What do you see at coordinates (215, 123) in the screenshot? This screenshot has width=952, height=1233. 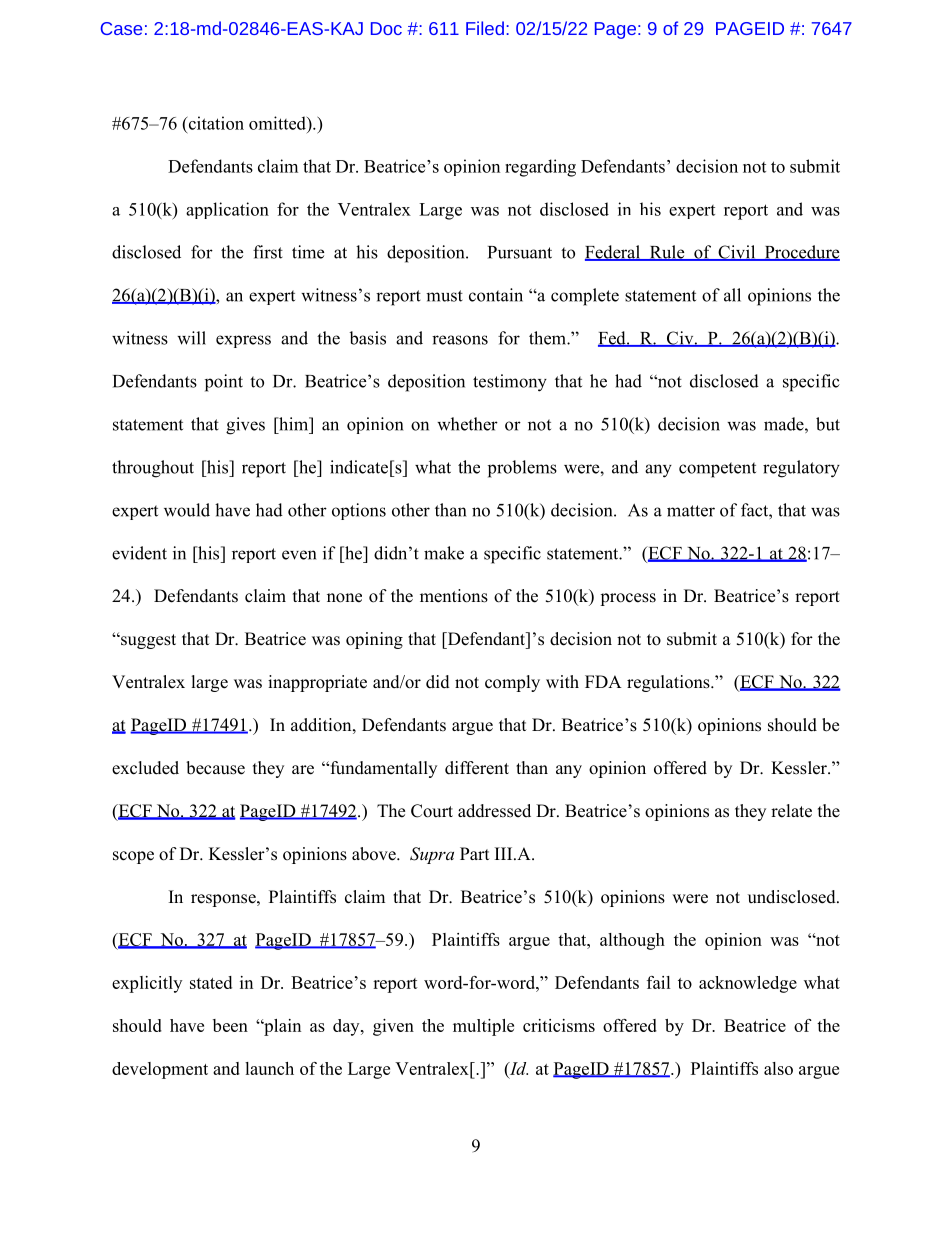 I see `citation` at bounding box center [215, 123].
